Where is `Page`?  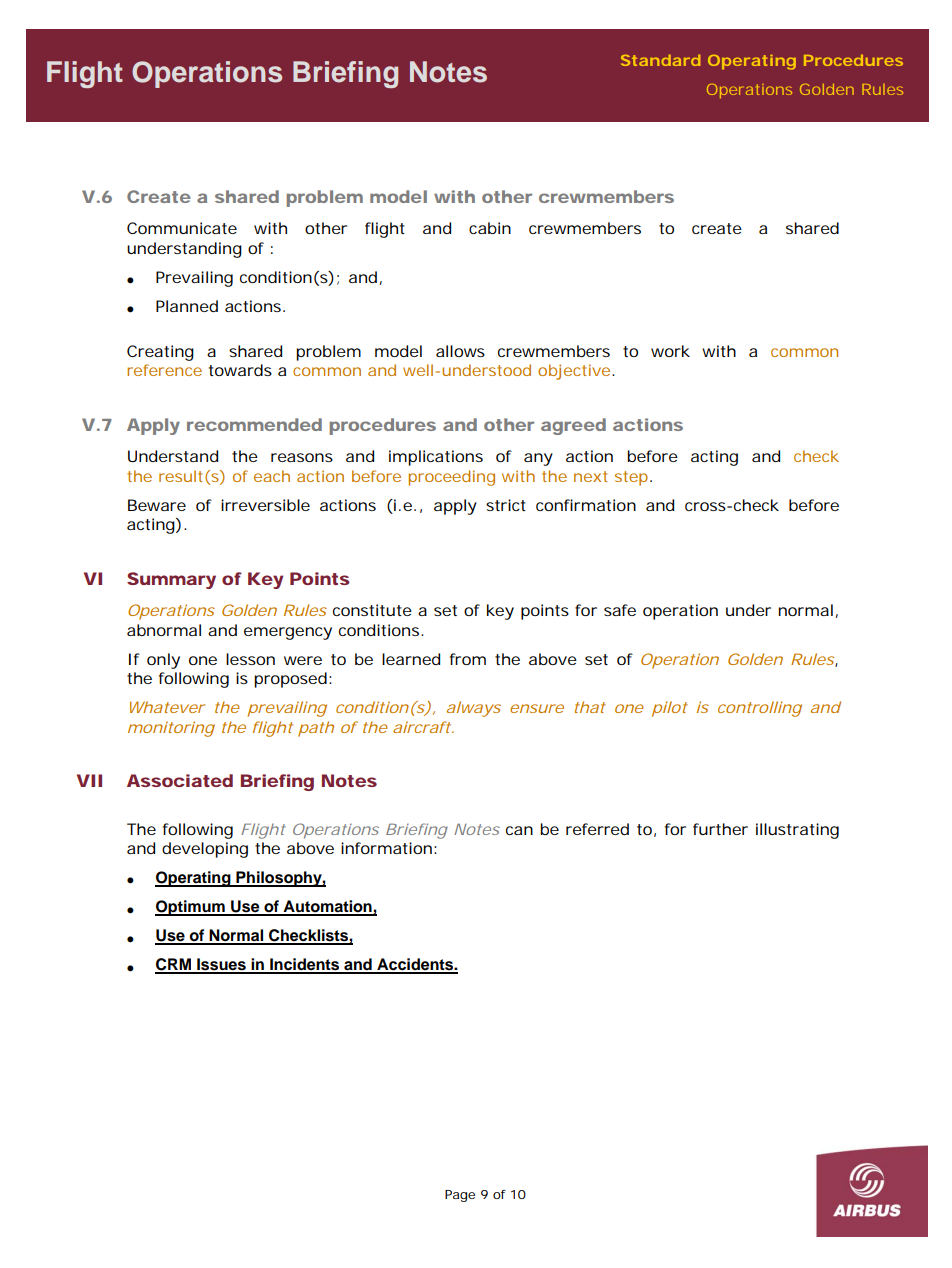 Page is located at coordinates (460, 1196).
